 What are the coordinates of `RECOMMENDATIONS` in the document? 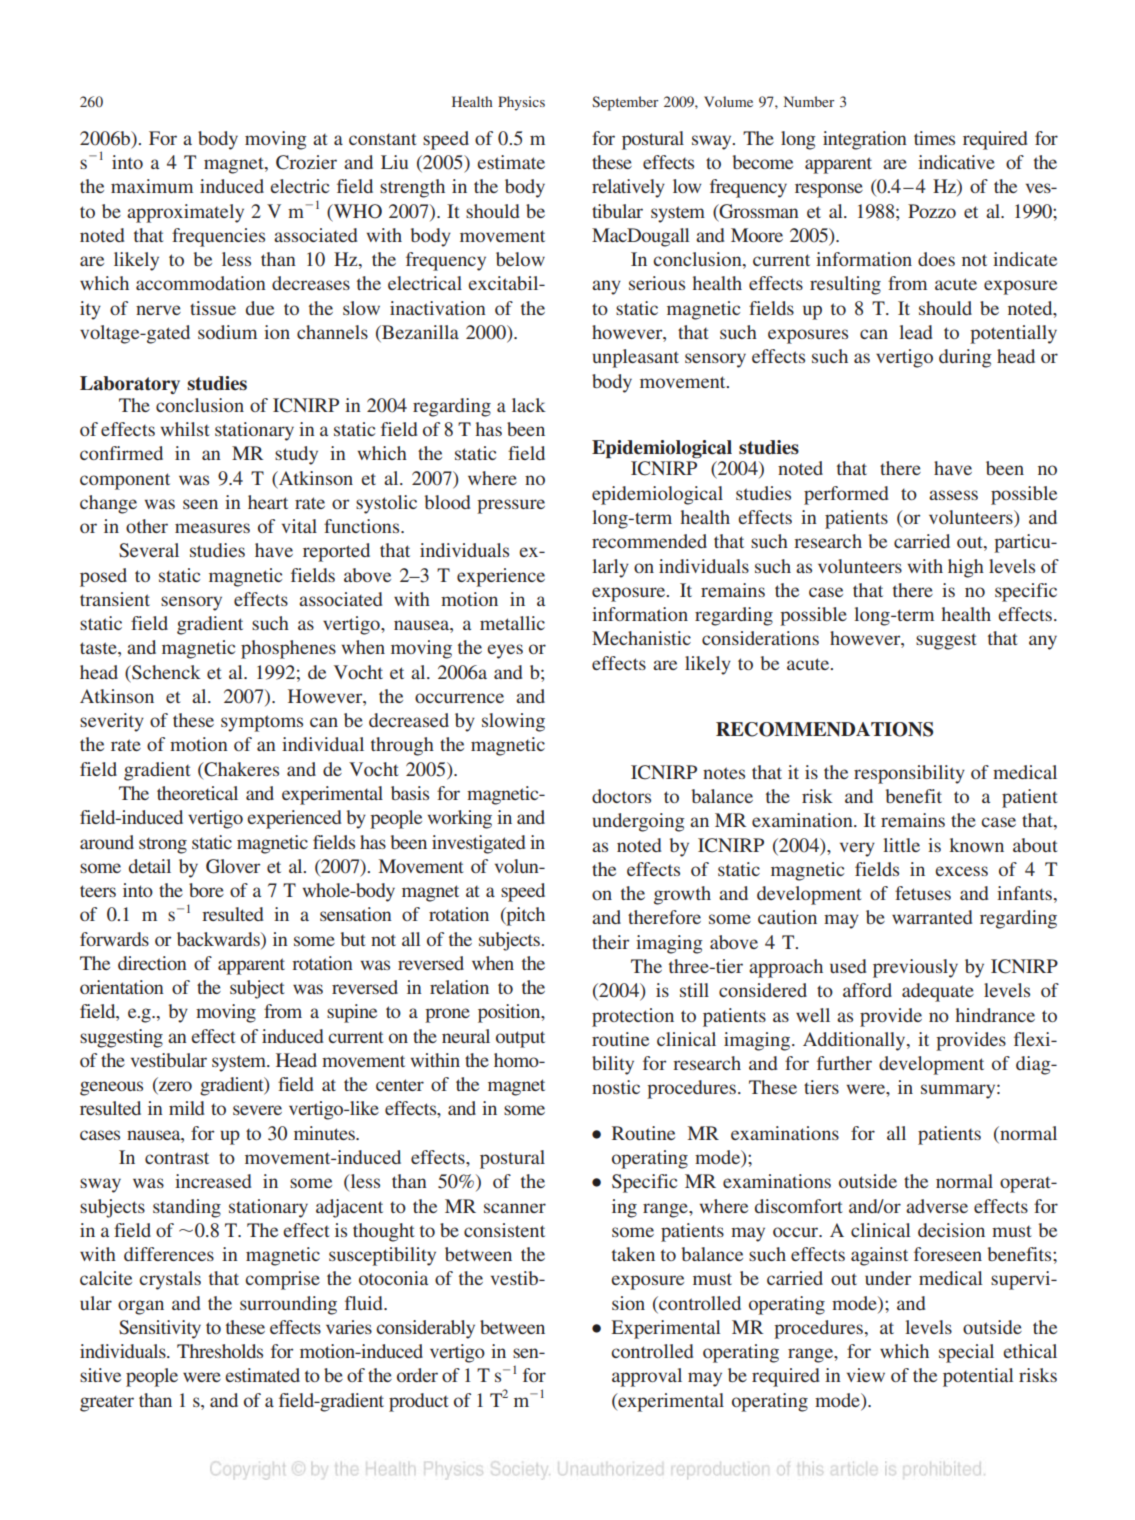 It's located at (824, 729).
